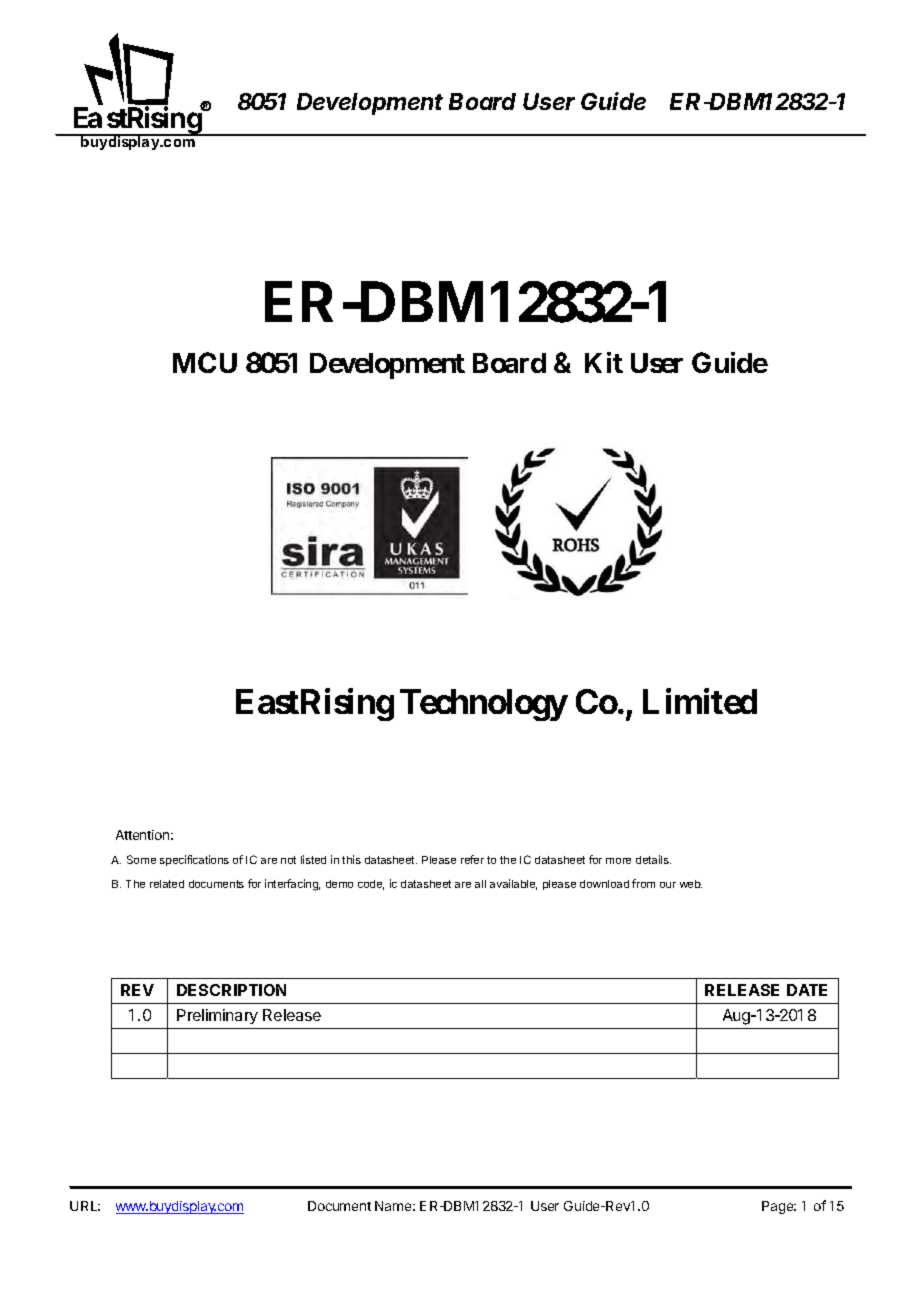  I want to click on DESCRIPTION, so click(231, 990).
